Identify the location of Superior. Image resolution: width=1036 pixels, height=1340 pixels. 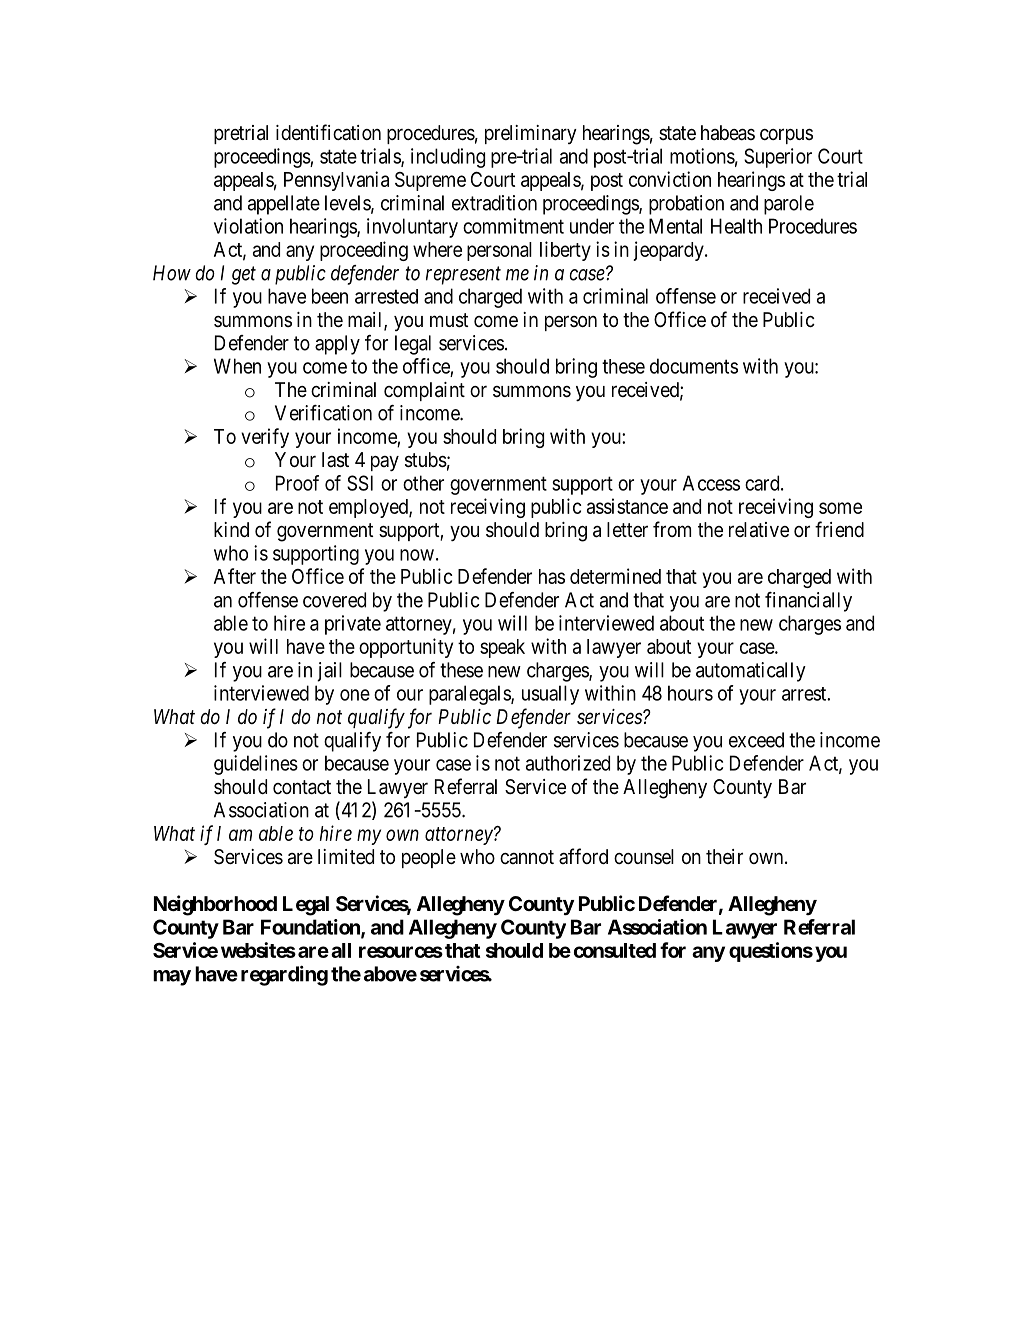
(778, 158).
